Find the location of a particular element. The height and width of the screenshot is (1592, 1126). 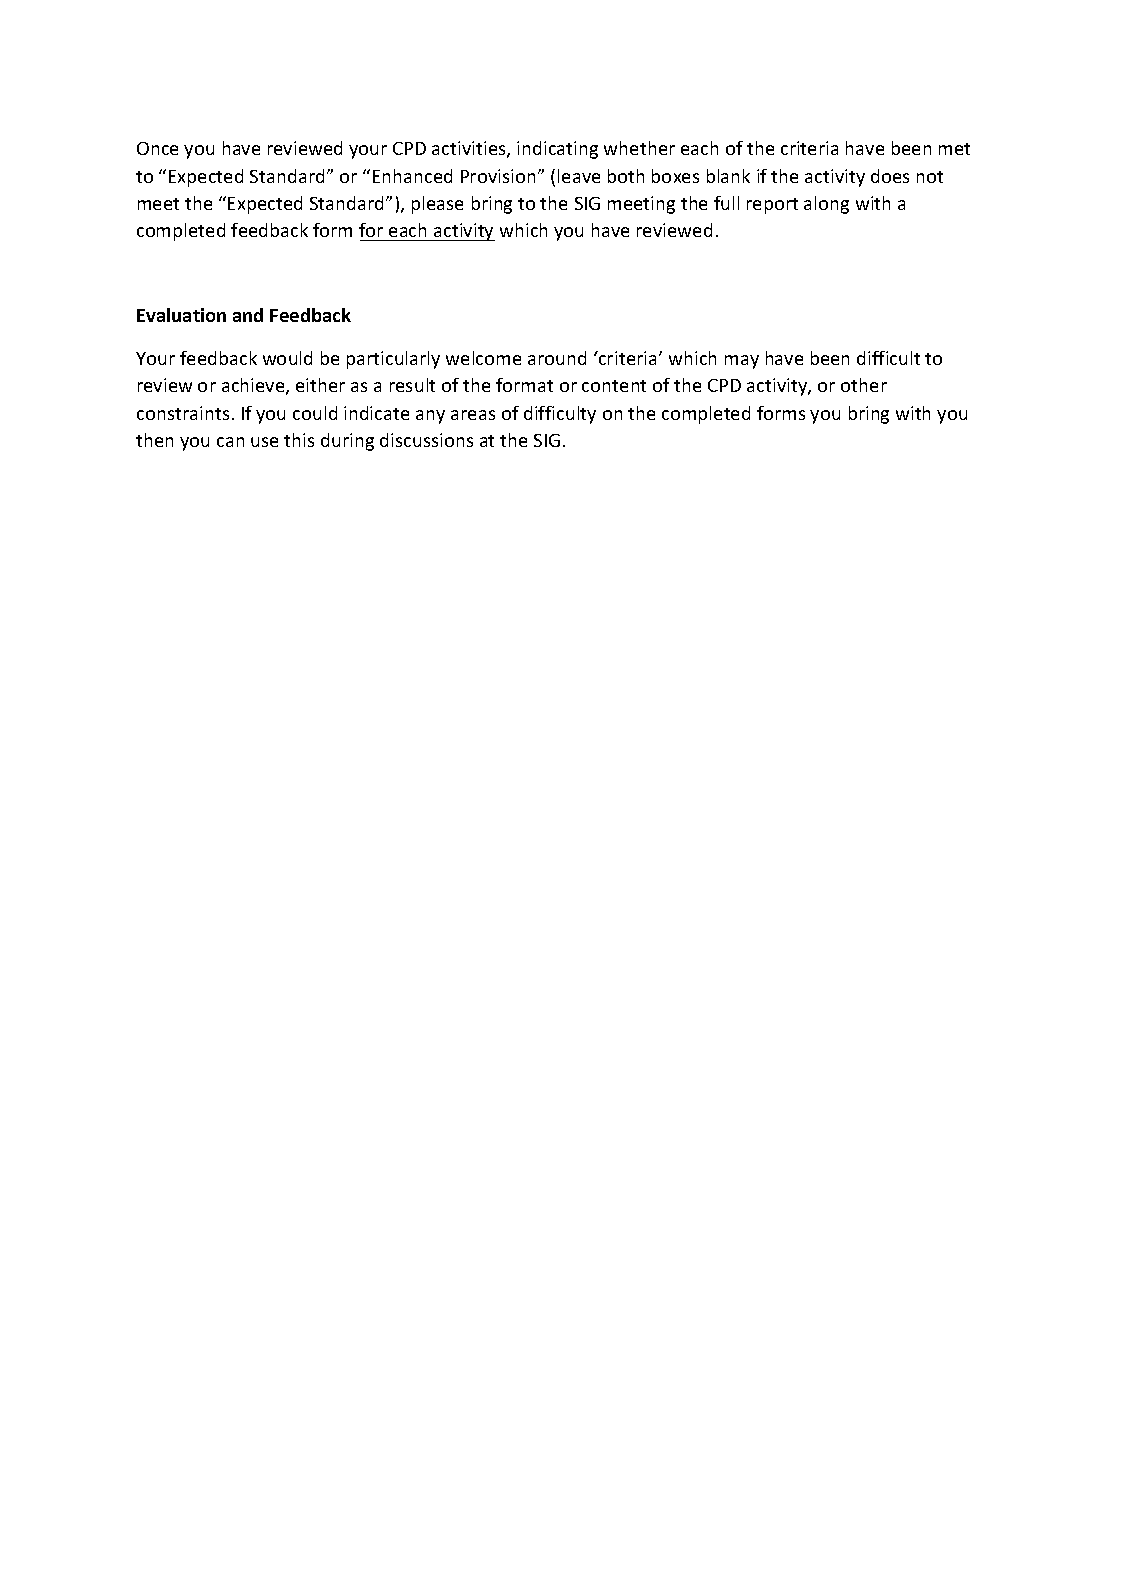

Once is located at coordinates (157, 148).
